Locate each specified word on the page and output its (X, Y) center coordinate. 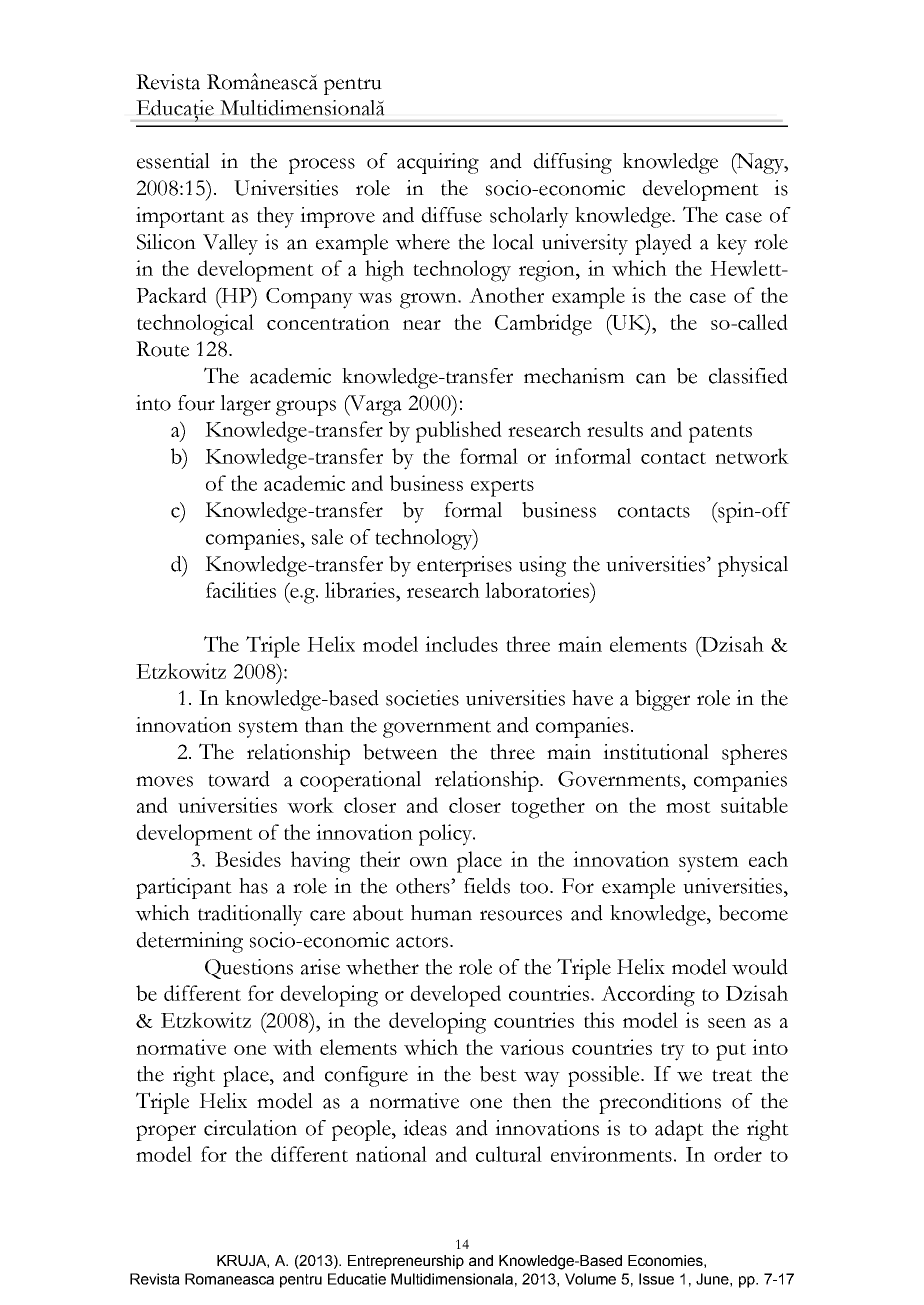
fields (487, 886)
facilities (241, 590)
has (253, 886)
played (663, 244)
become (753, 913)
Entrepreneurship (406, 1262)
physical (753, 566)
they (275, 217)
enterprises (464, 566)
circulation (250, 1128)
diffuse (451, 215)
